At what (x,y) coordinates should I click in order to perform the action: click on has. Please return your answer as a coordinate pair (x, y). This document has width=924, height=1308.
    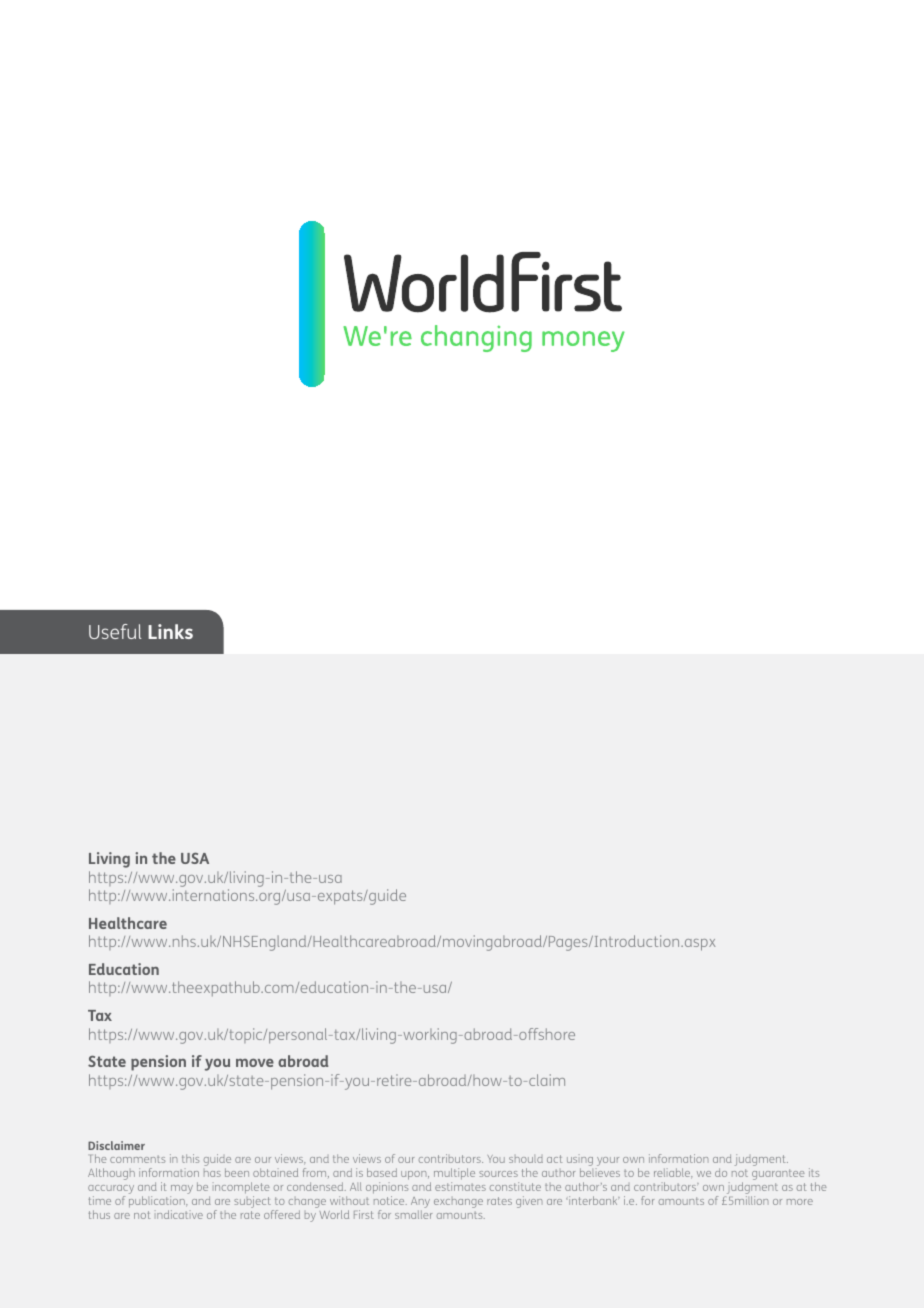
    Looking at the image, I should click on (212, 1174).
